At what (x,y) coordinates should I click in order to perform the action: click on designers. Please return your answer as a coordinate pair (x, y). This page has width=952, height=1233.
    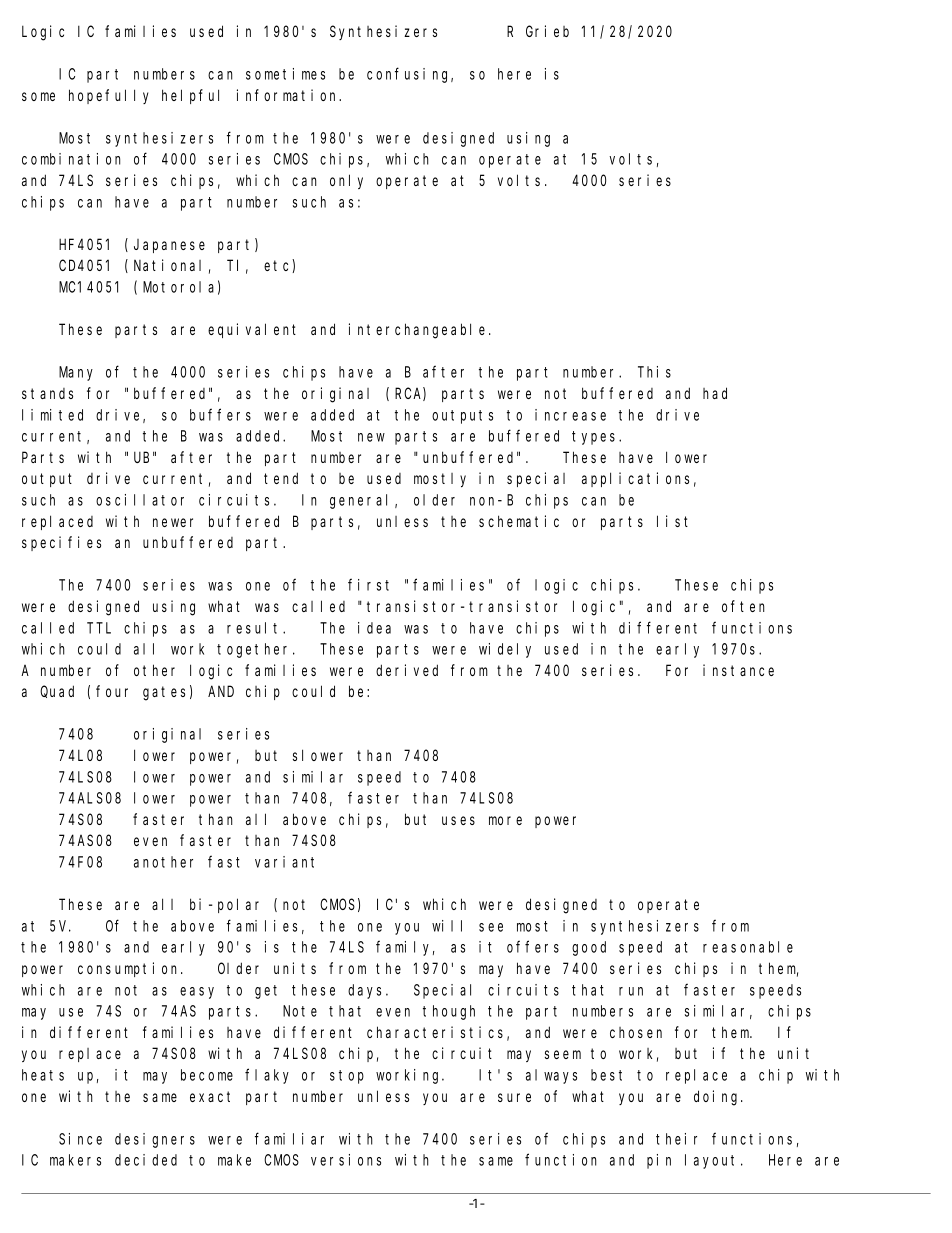
    Looking at the image, I should click on (155, 1140).
